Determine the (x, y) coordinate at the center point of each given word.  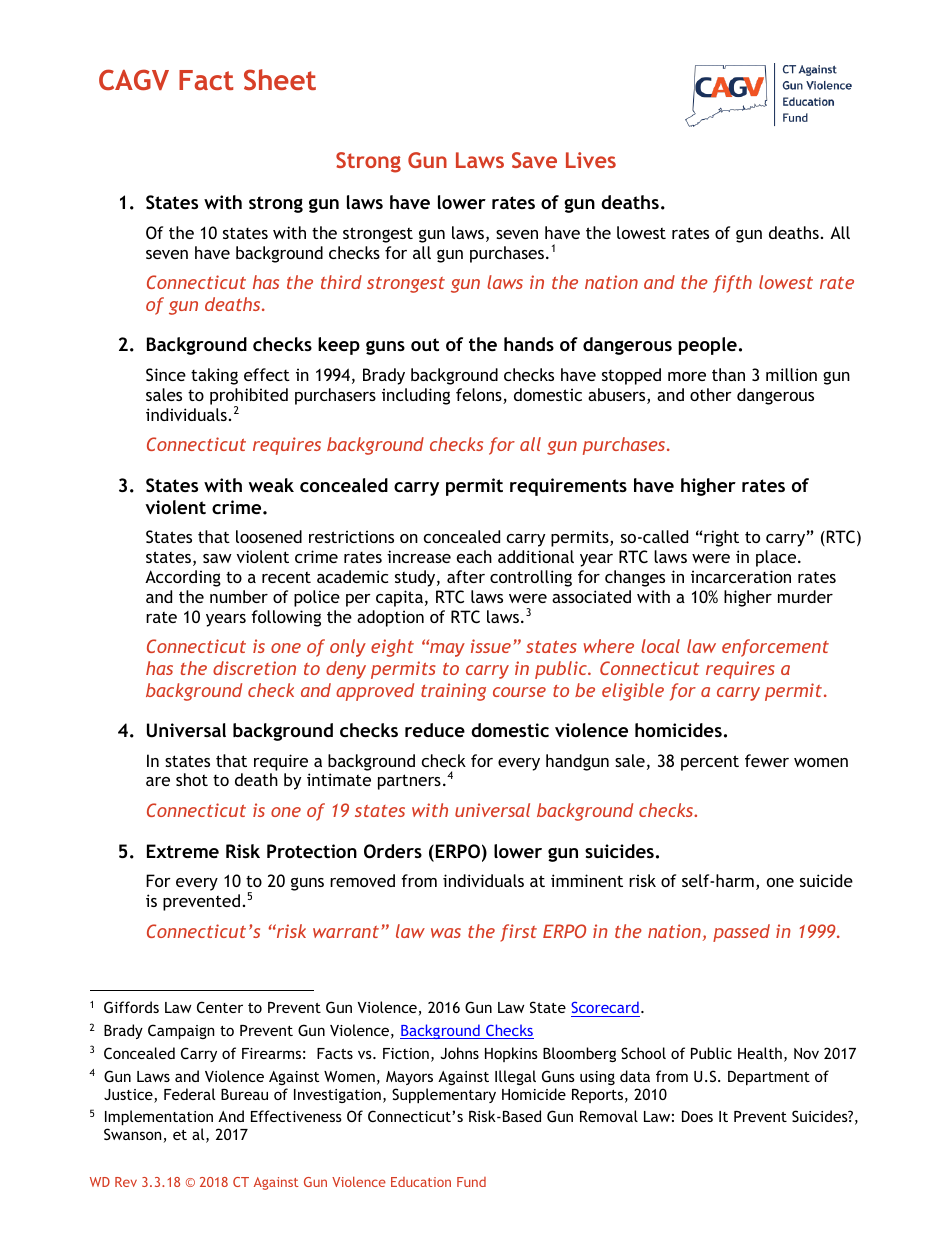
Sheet (280, 79)
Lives (591, 160)
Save (534, 160)
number (239, 596)
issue (491, 646)
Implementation (159, 1117)
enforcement (775, 648)
